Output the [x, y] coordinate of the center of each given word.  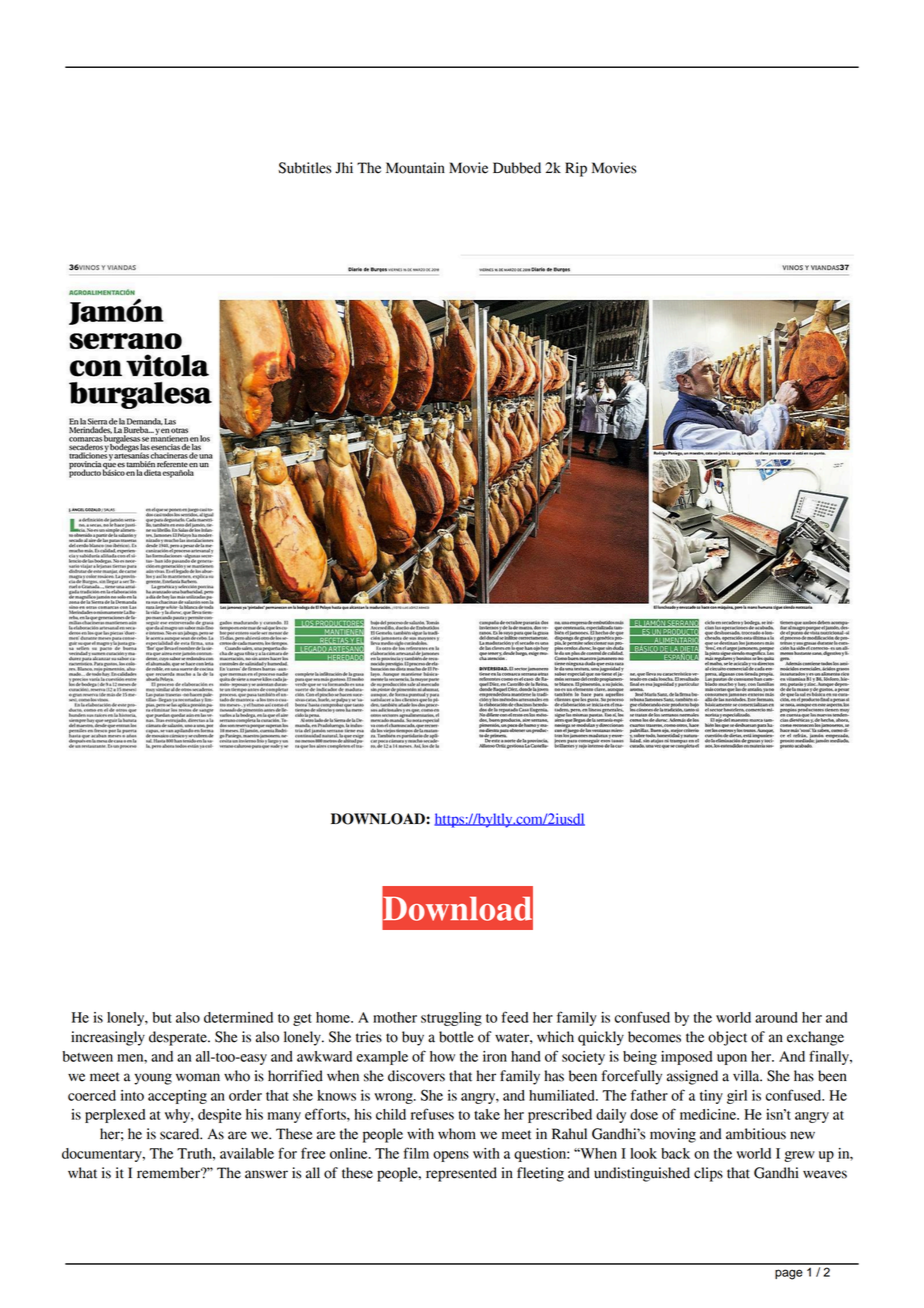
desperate [179, 1038]
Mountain [415, 168]
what [82, 1173]
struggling [451, 1019]
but [162, 1017]
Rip [576, 169]
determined [238, 1017]
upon [732, 1059]
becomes [654, 1037]
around [776, 1017]
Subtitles [305, 168]
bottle [456, 1037]
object [727, 1038]
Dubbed [517, 168]
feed [514, 1017]
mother [395, 1017]
